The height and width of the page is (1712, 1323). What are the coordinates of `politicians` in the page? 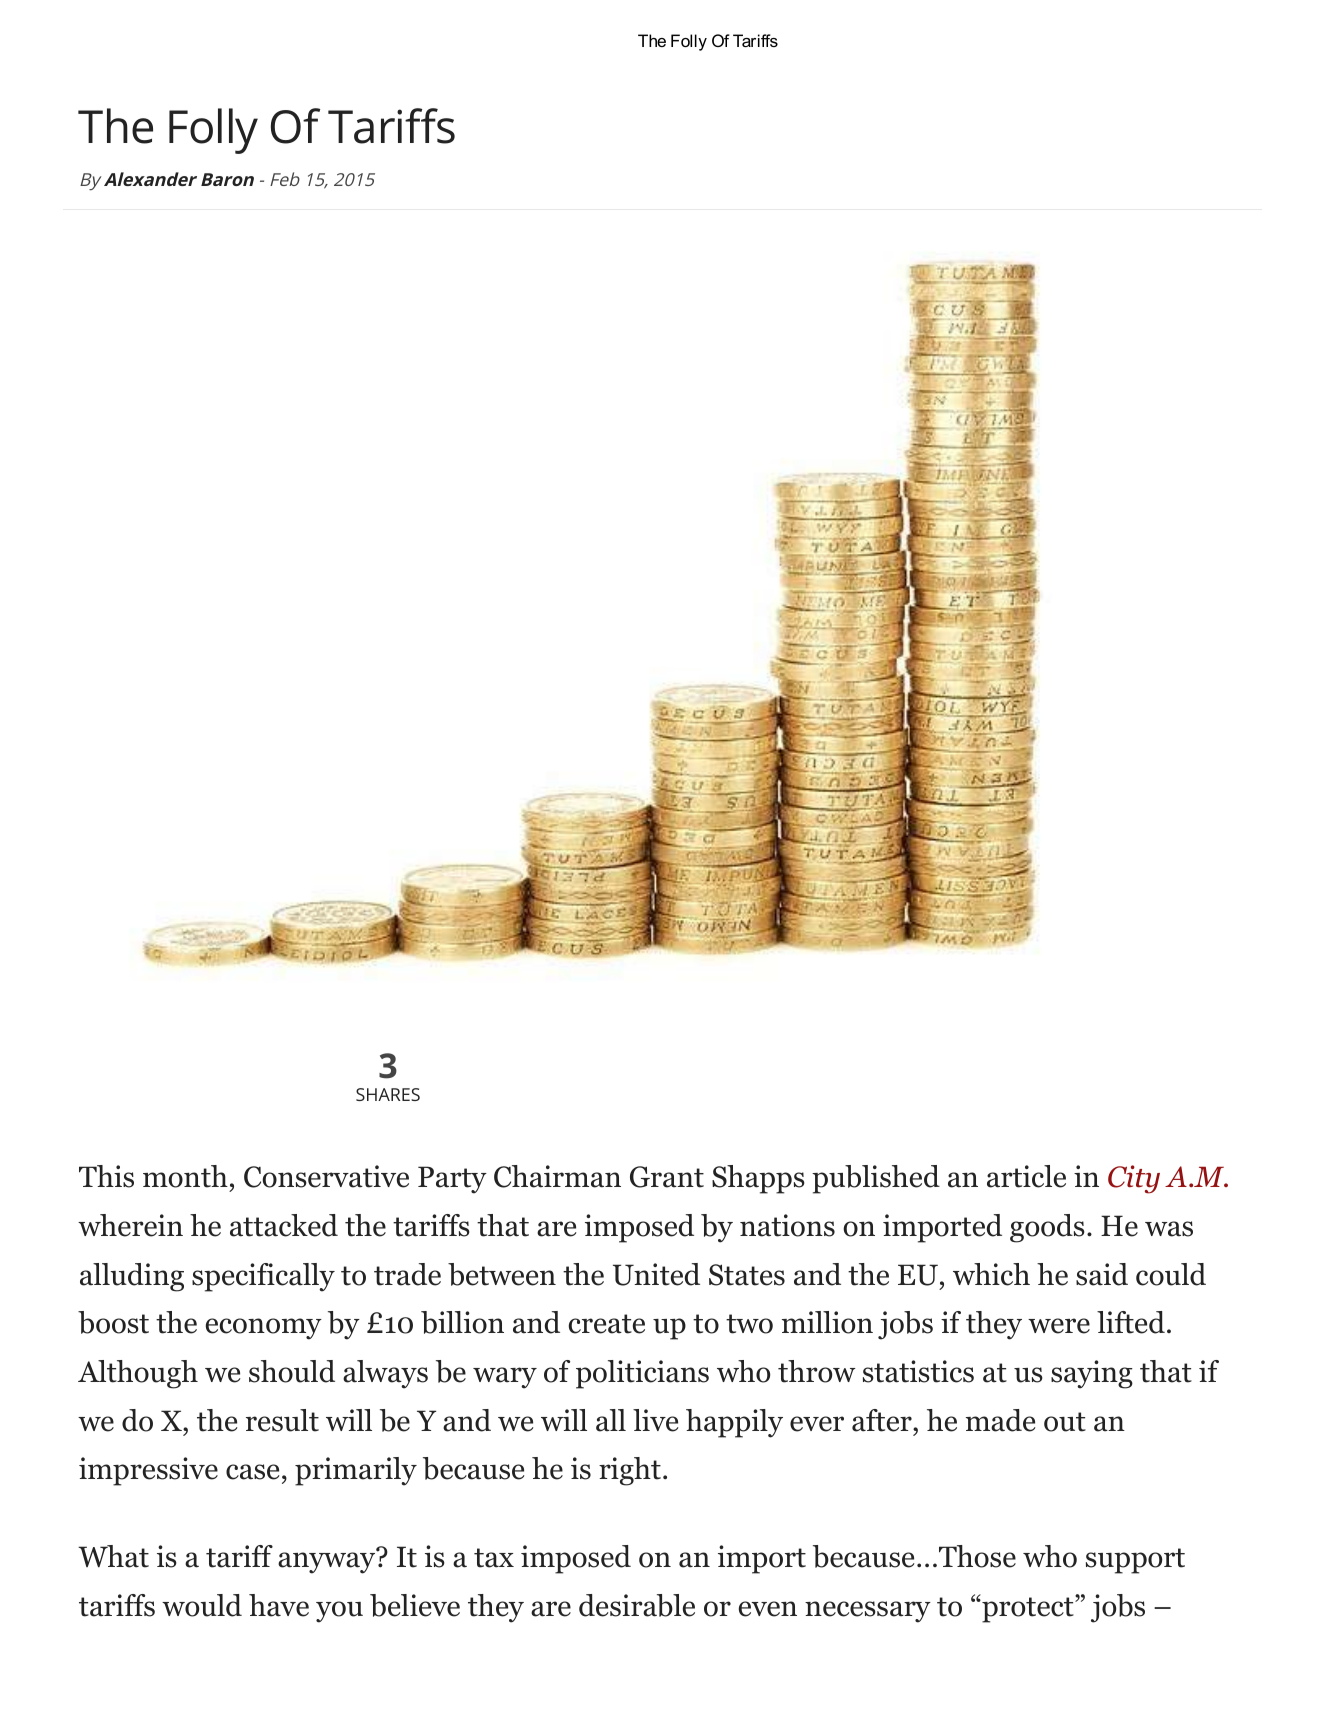 It's located at (642, 1374).
